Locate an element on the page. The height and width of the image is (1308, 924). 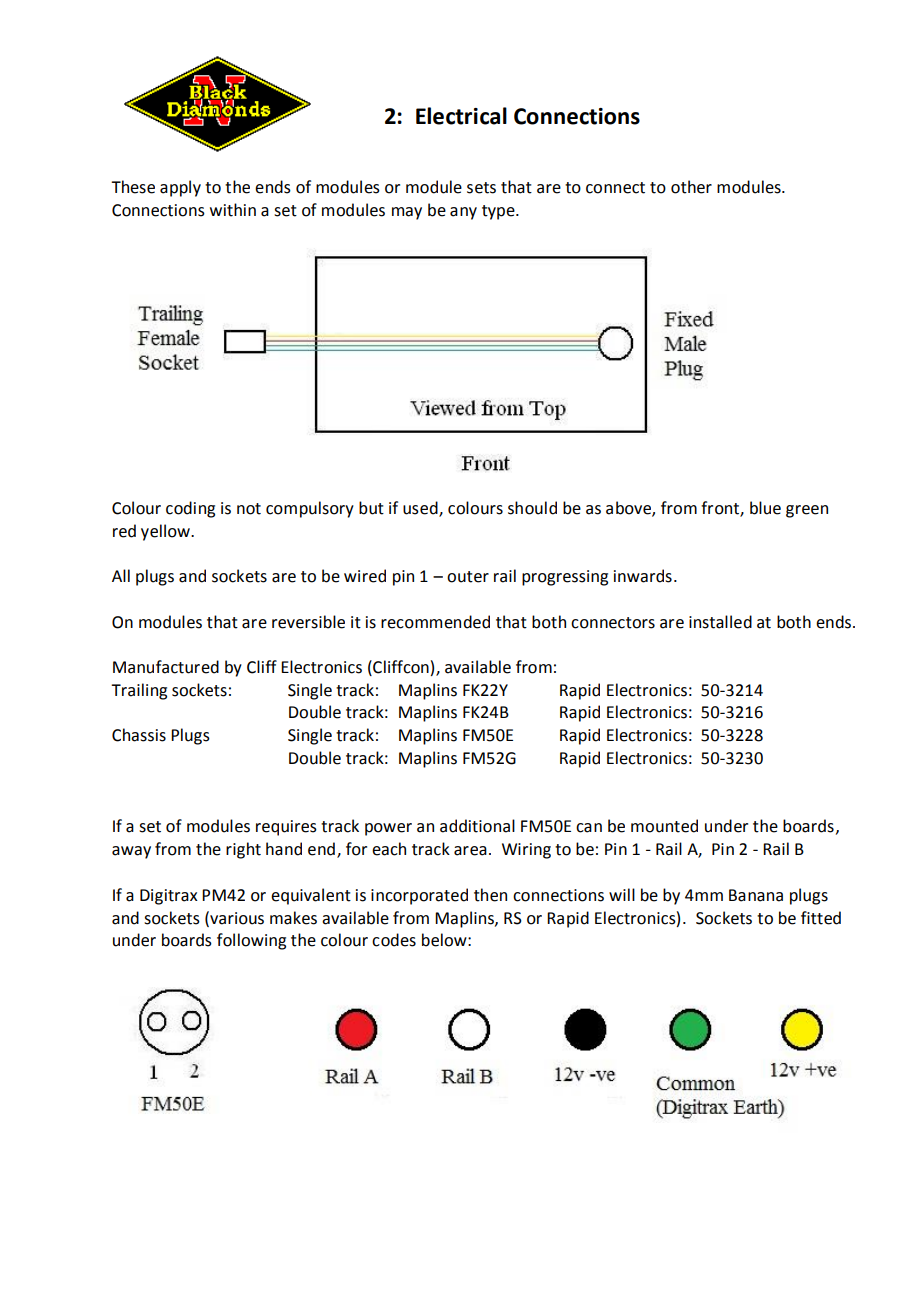
additional is located at coordinates (477, 826).
